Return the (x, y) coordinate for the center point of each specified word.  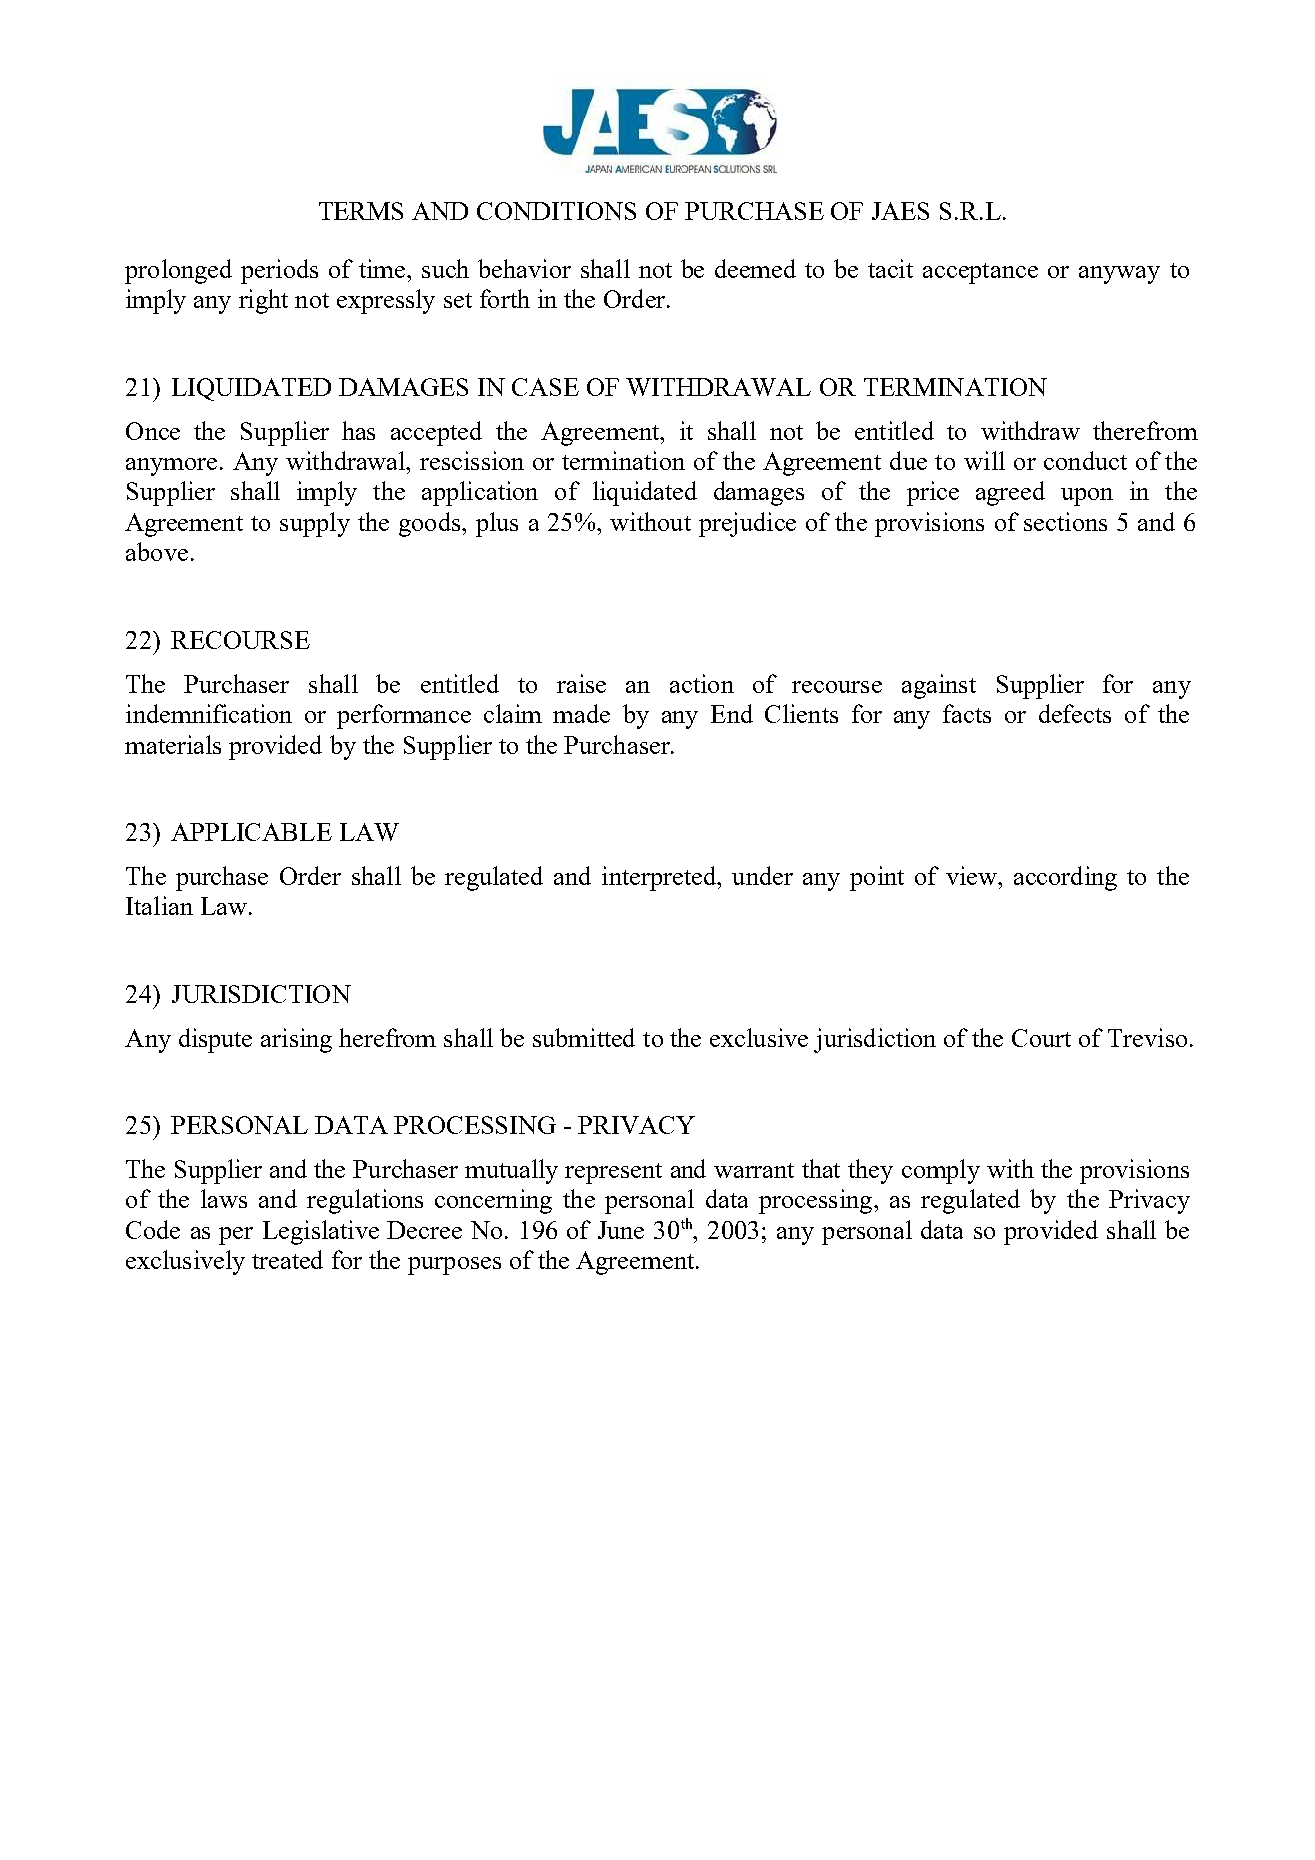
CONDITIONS (556, 211)
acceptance (980, 273)
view (972, 875)
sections (1065, 521)
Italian (159, 905)
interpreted (660, 878)
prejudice (747, 524)
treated (287, 1259)
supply (315, 524)
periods (279, 271)
